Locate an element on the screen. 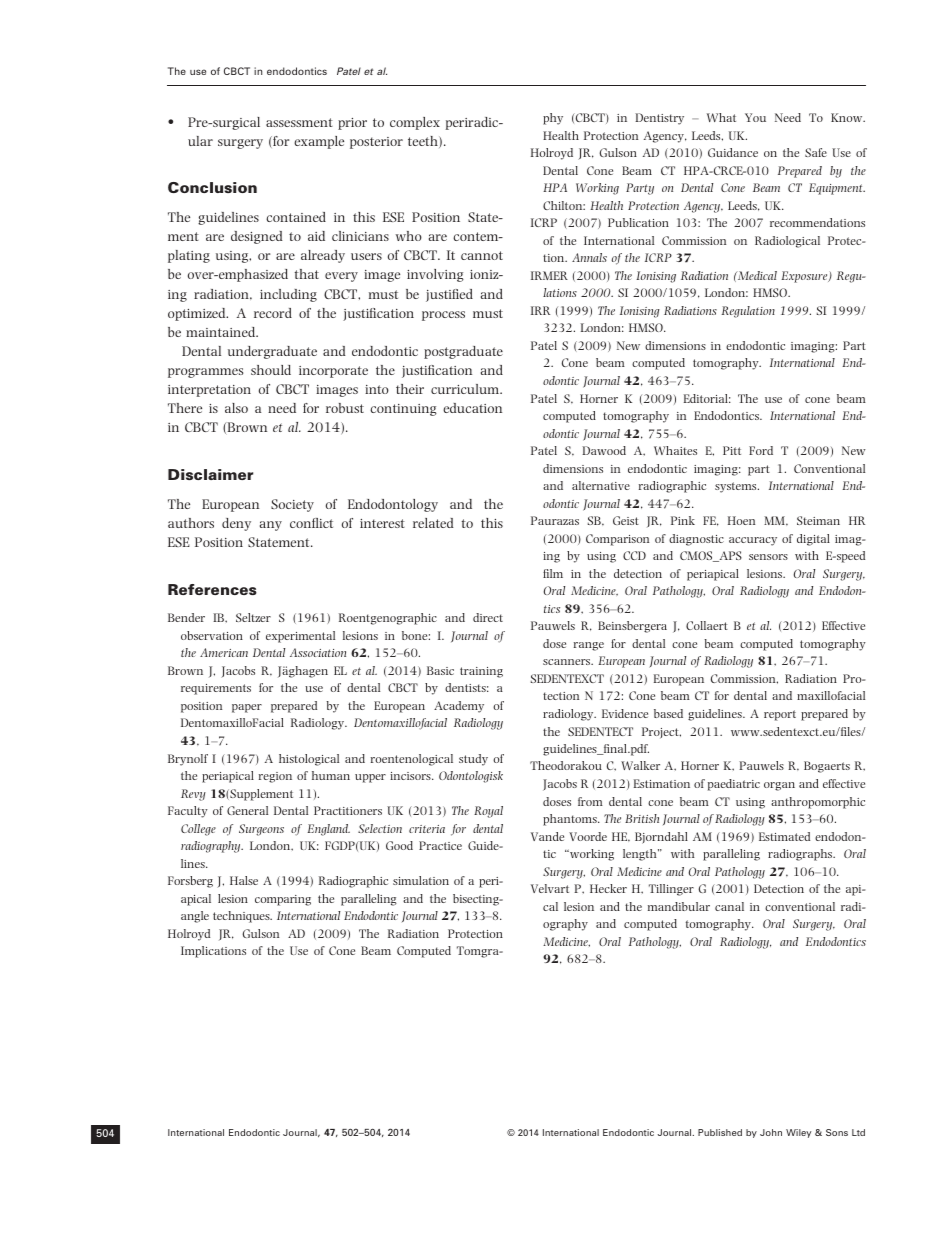 This screenshot has width=952, height=1251. Ford is located at coordinates (761, 450).
